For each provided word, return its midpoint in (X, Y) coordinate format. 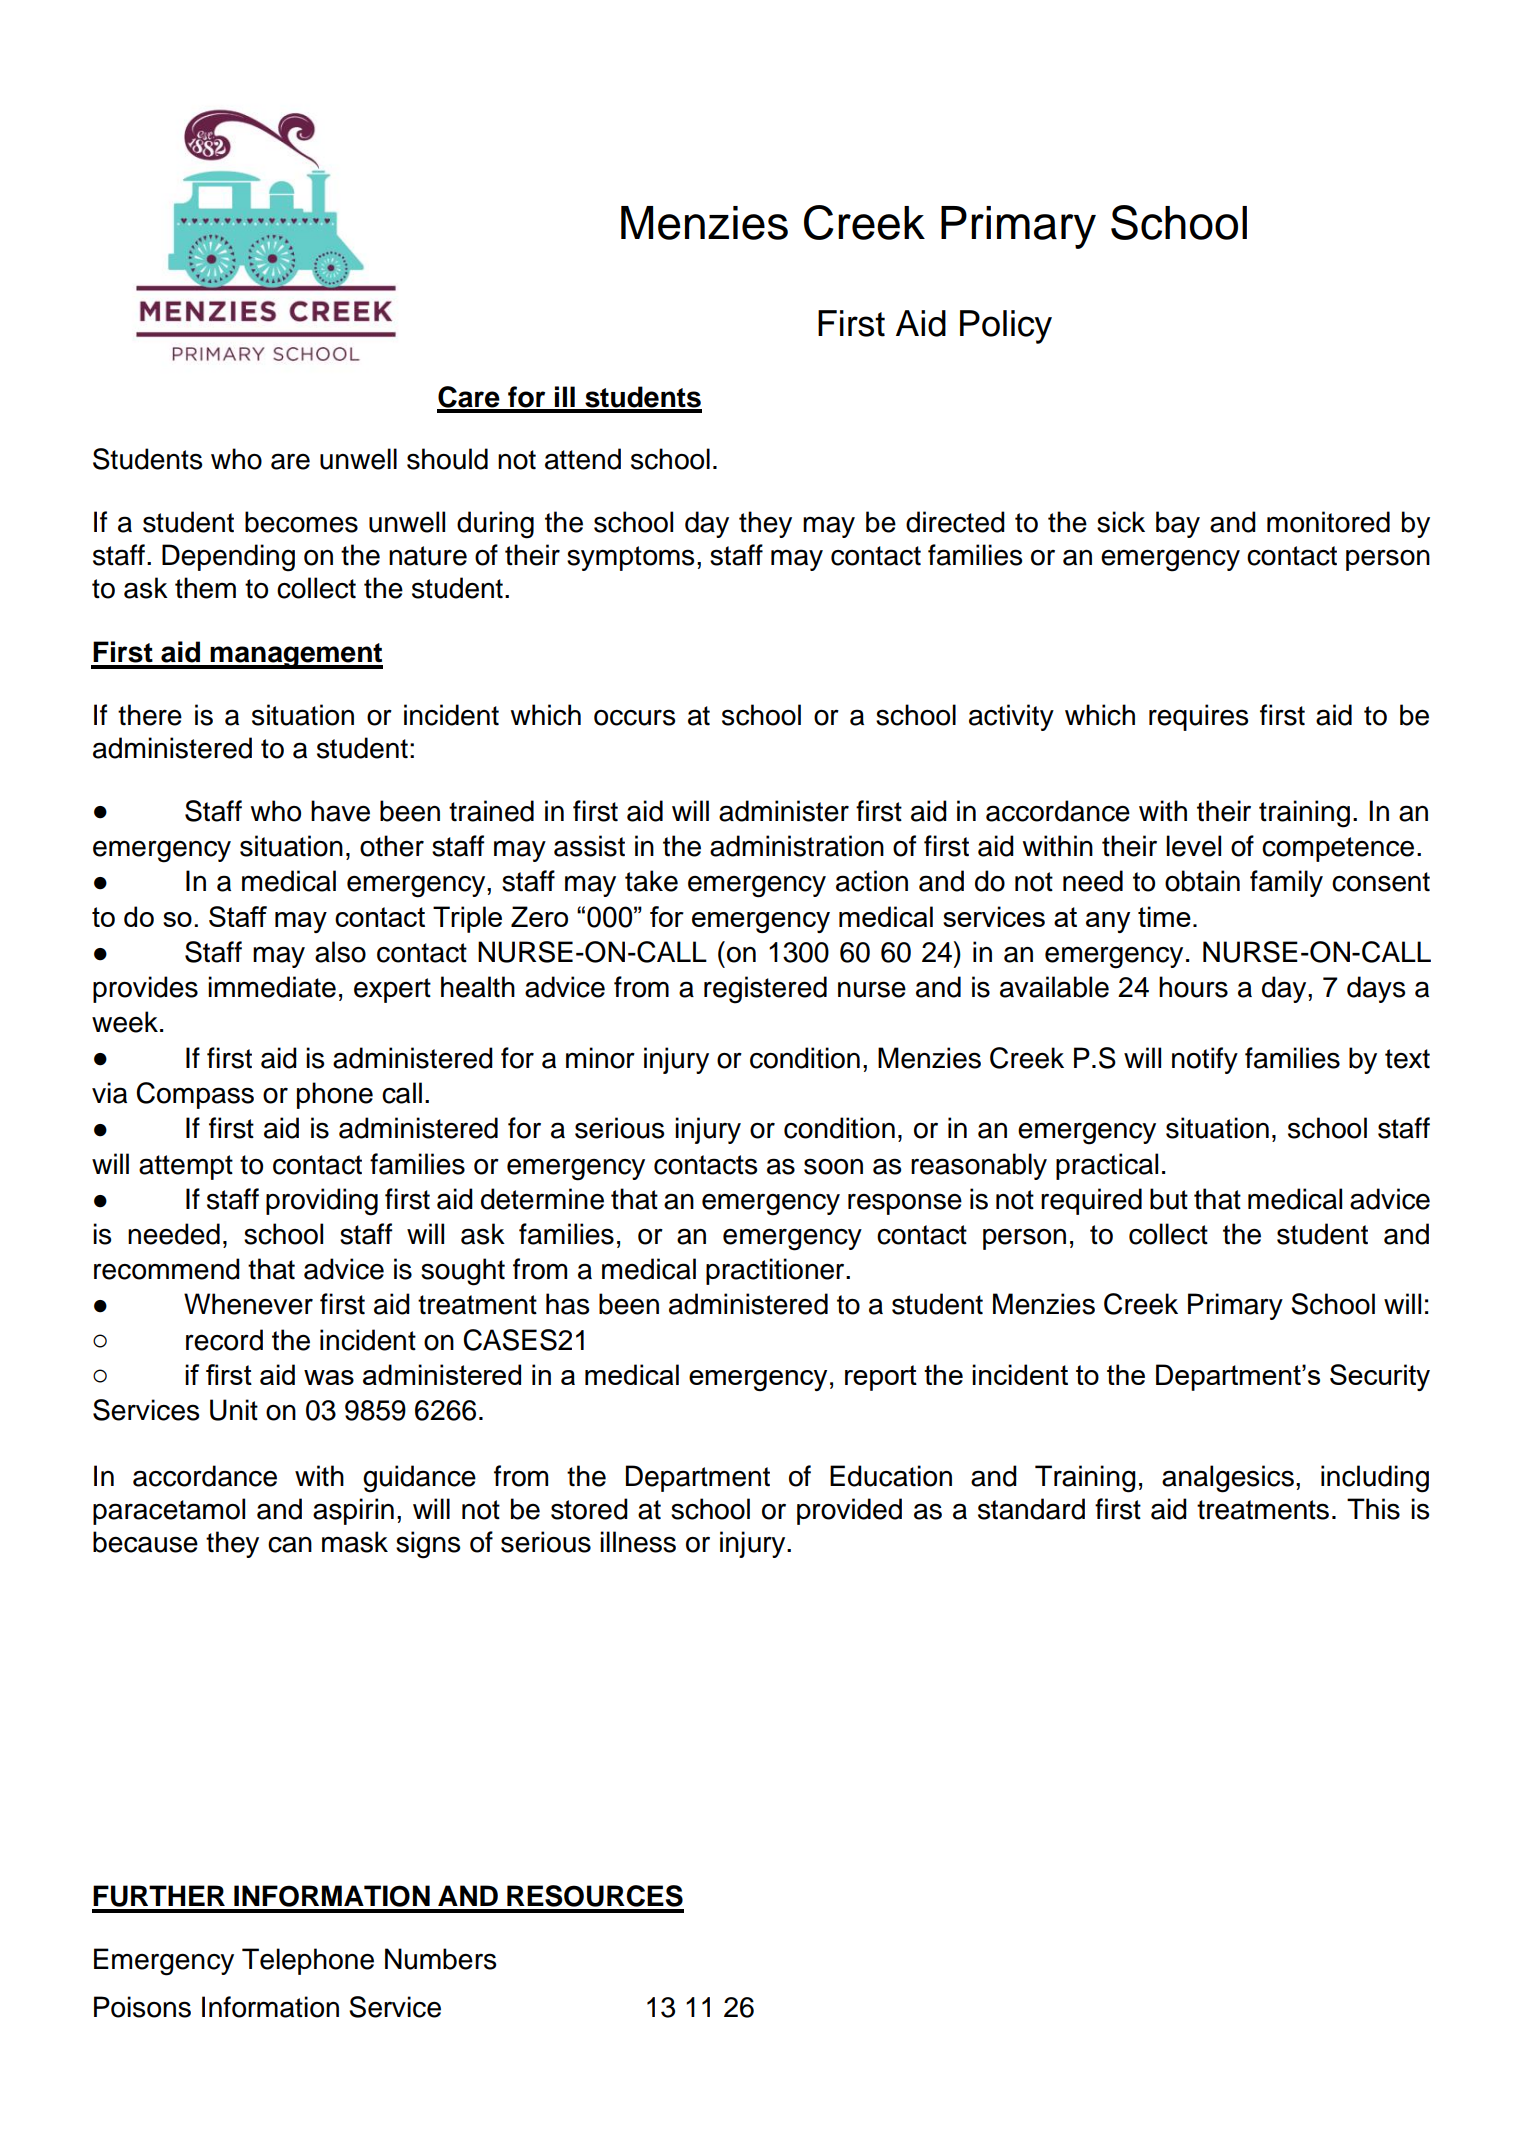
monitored (1328, 522)
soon (833, 1166)
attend (583, 459)
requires (1198, 717)
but (1169, 1199)
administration (797, 846)
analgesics (1228, 1479)
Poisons (142, 2007)
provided (849, 1511)
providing (322, 1202)
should (447, 459)
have (340, 811)
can (290, 1544)
